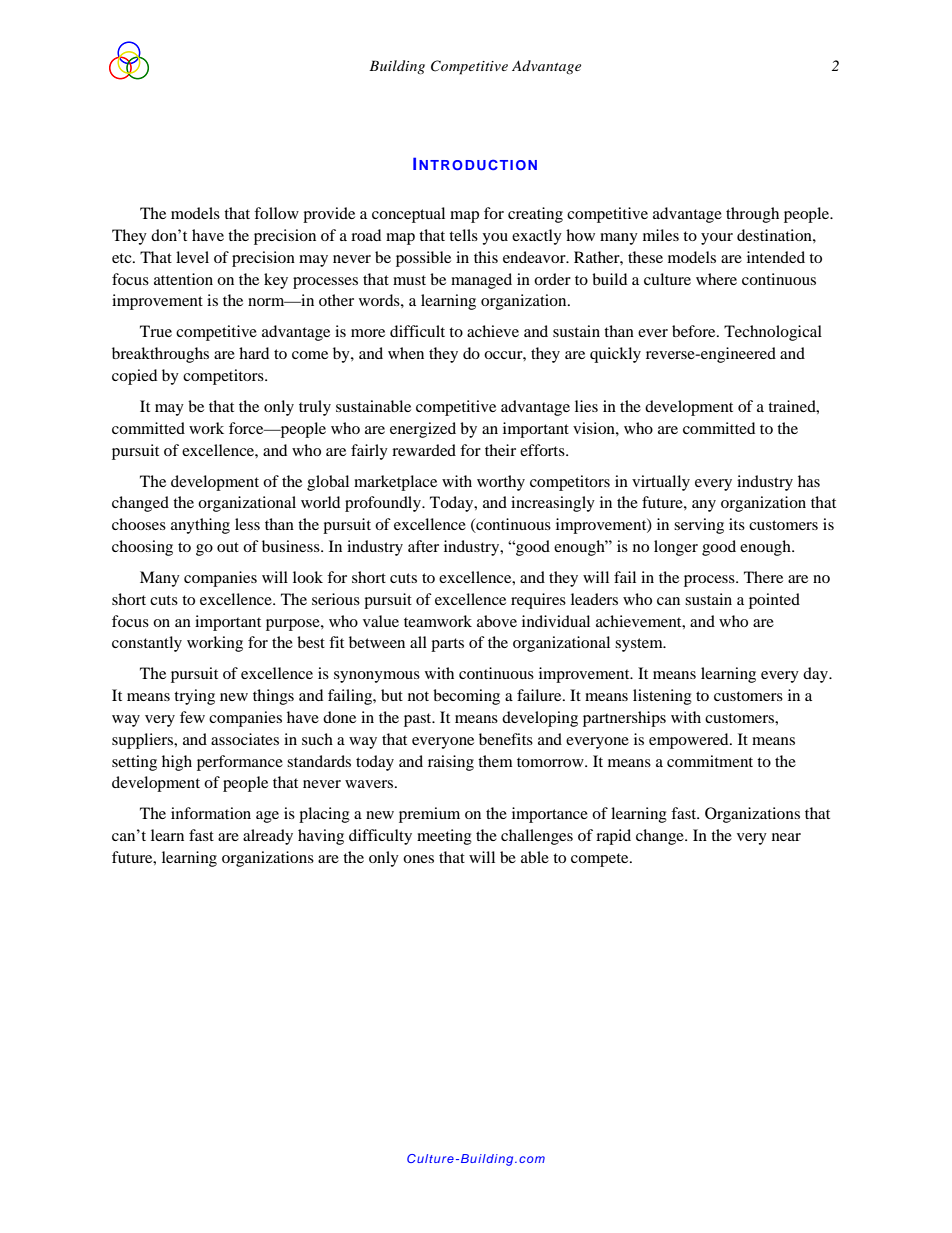 The width and height of the screenshot is (952, 1233). I want to click on when, so click(406, 353).
